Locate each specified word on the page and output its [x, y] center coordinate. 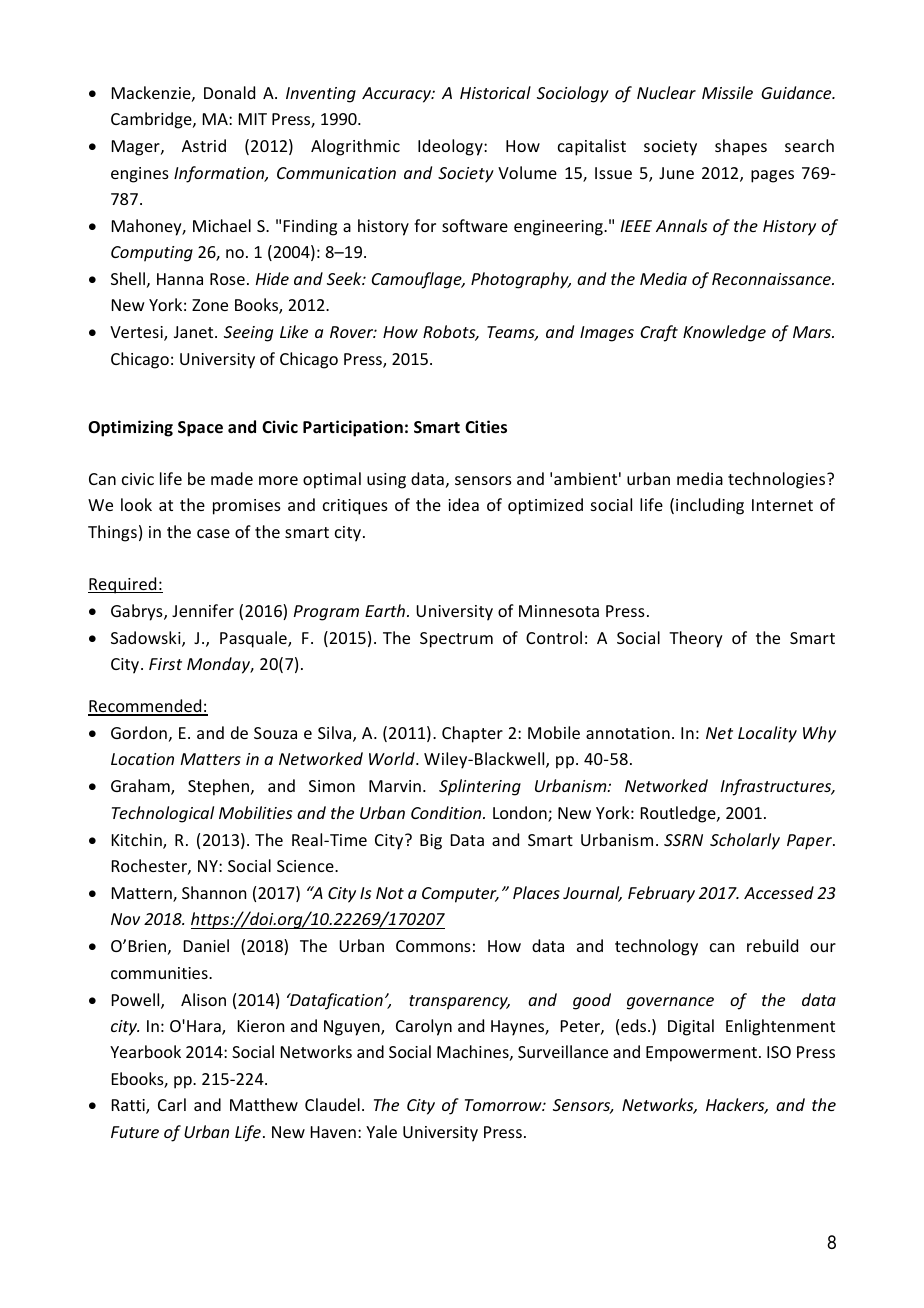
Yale [381, 1131]
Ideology [451, 147]
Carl [172, 1104]
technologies [778, 480]
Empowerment [703, 1054]
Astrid [204, 145]
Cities [486, 427]
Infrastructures [777, 787]
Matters [211, 759]
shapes [741, 147]
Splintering [480, 787]
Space [200, 429]
